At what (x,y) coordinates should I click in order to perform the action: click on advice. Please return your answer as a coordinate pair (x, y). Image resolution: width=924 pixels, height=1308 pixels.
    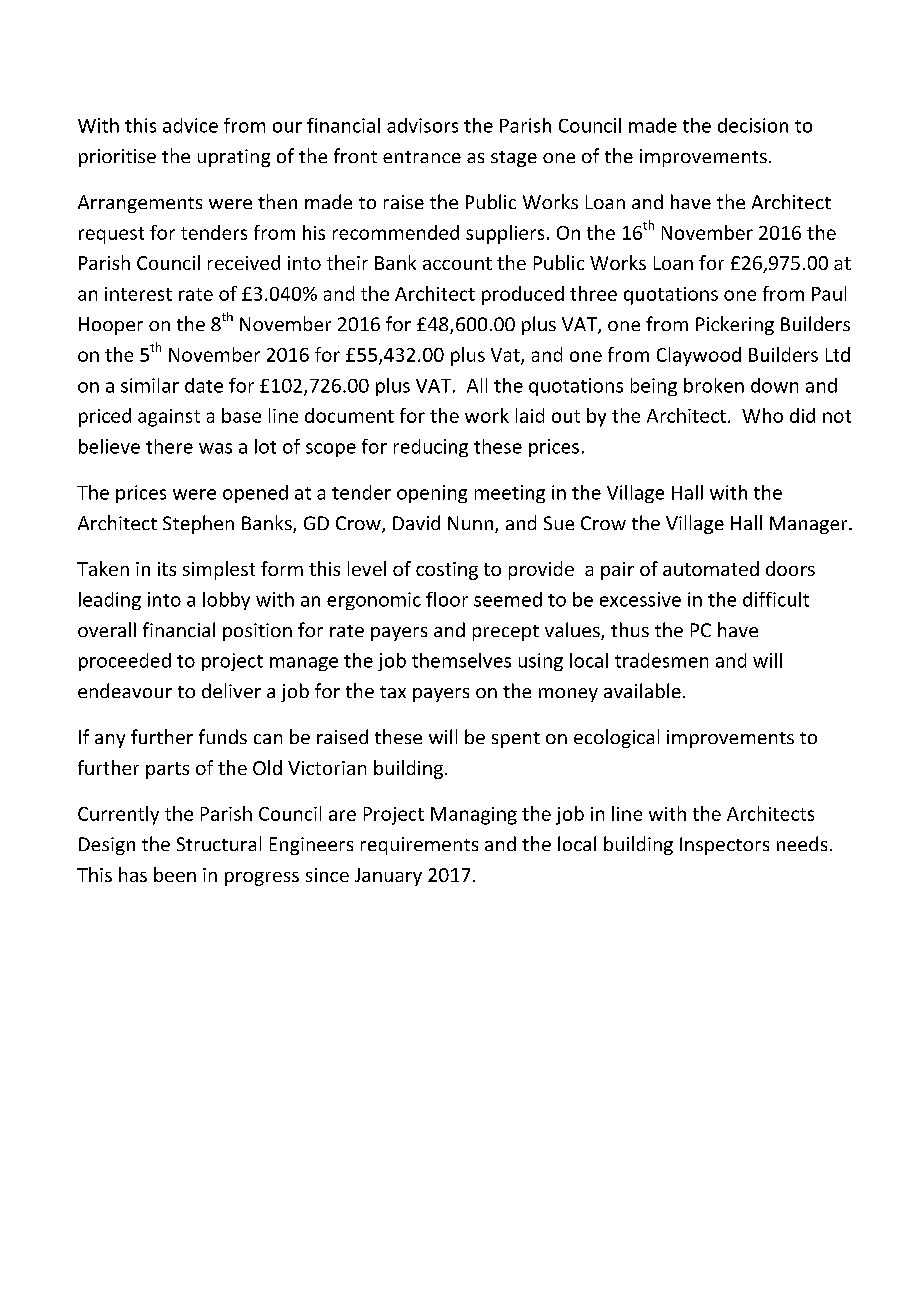
    Looking at the image, I should click on (190, 125).
